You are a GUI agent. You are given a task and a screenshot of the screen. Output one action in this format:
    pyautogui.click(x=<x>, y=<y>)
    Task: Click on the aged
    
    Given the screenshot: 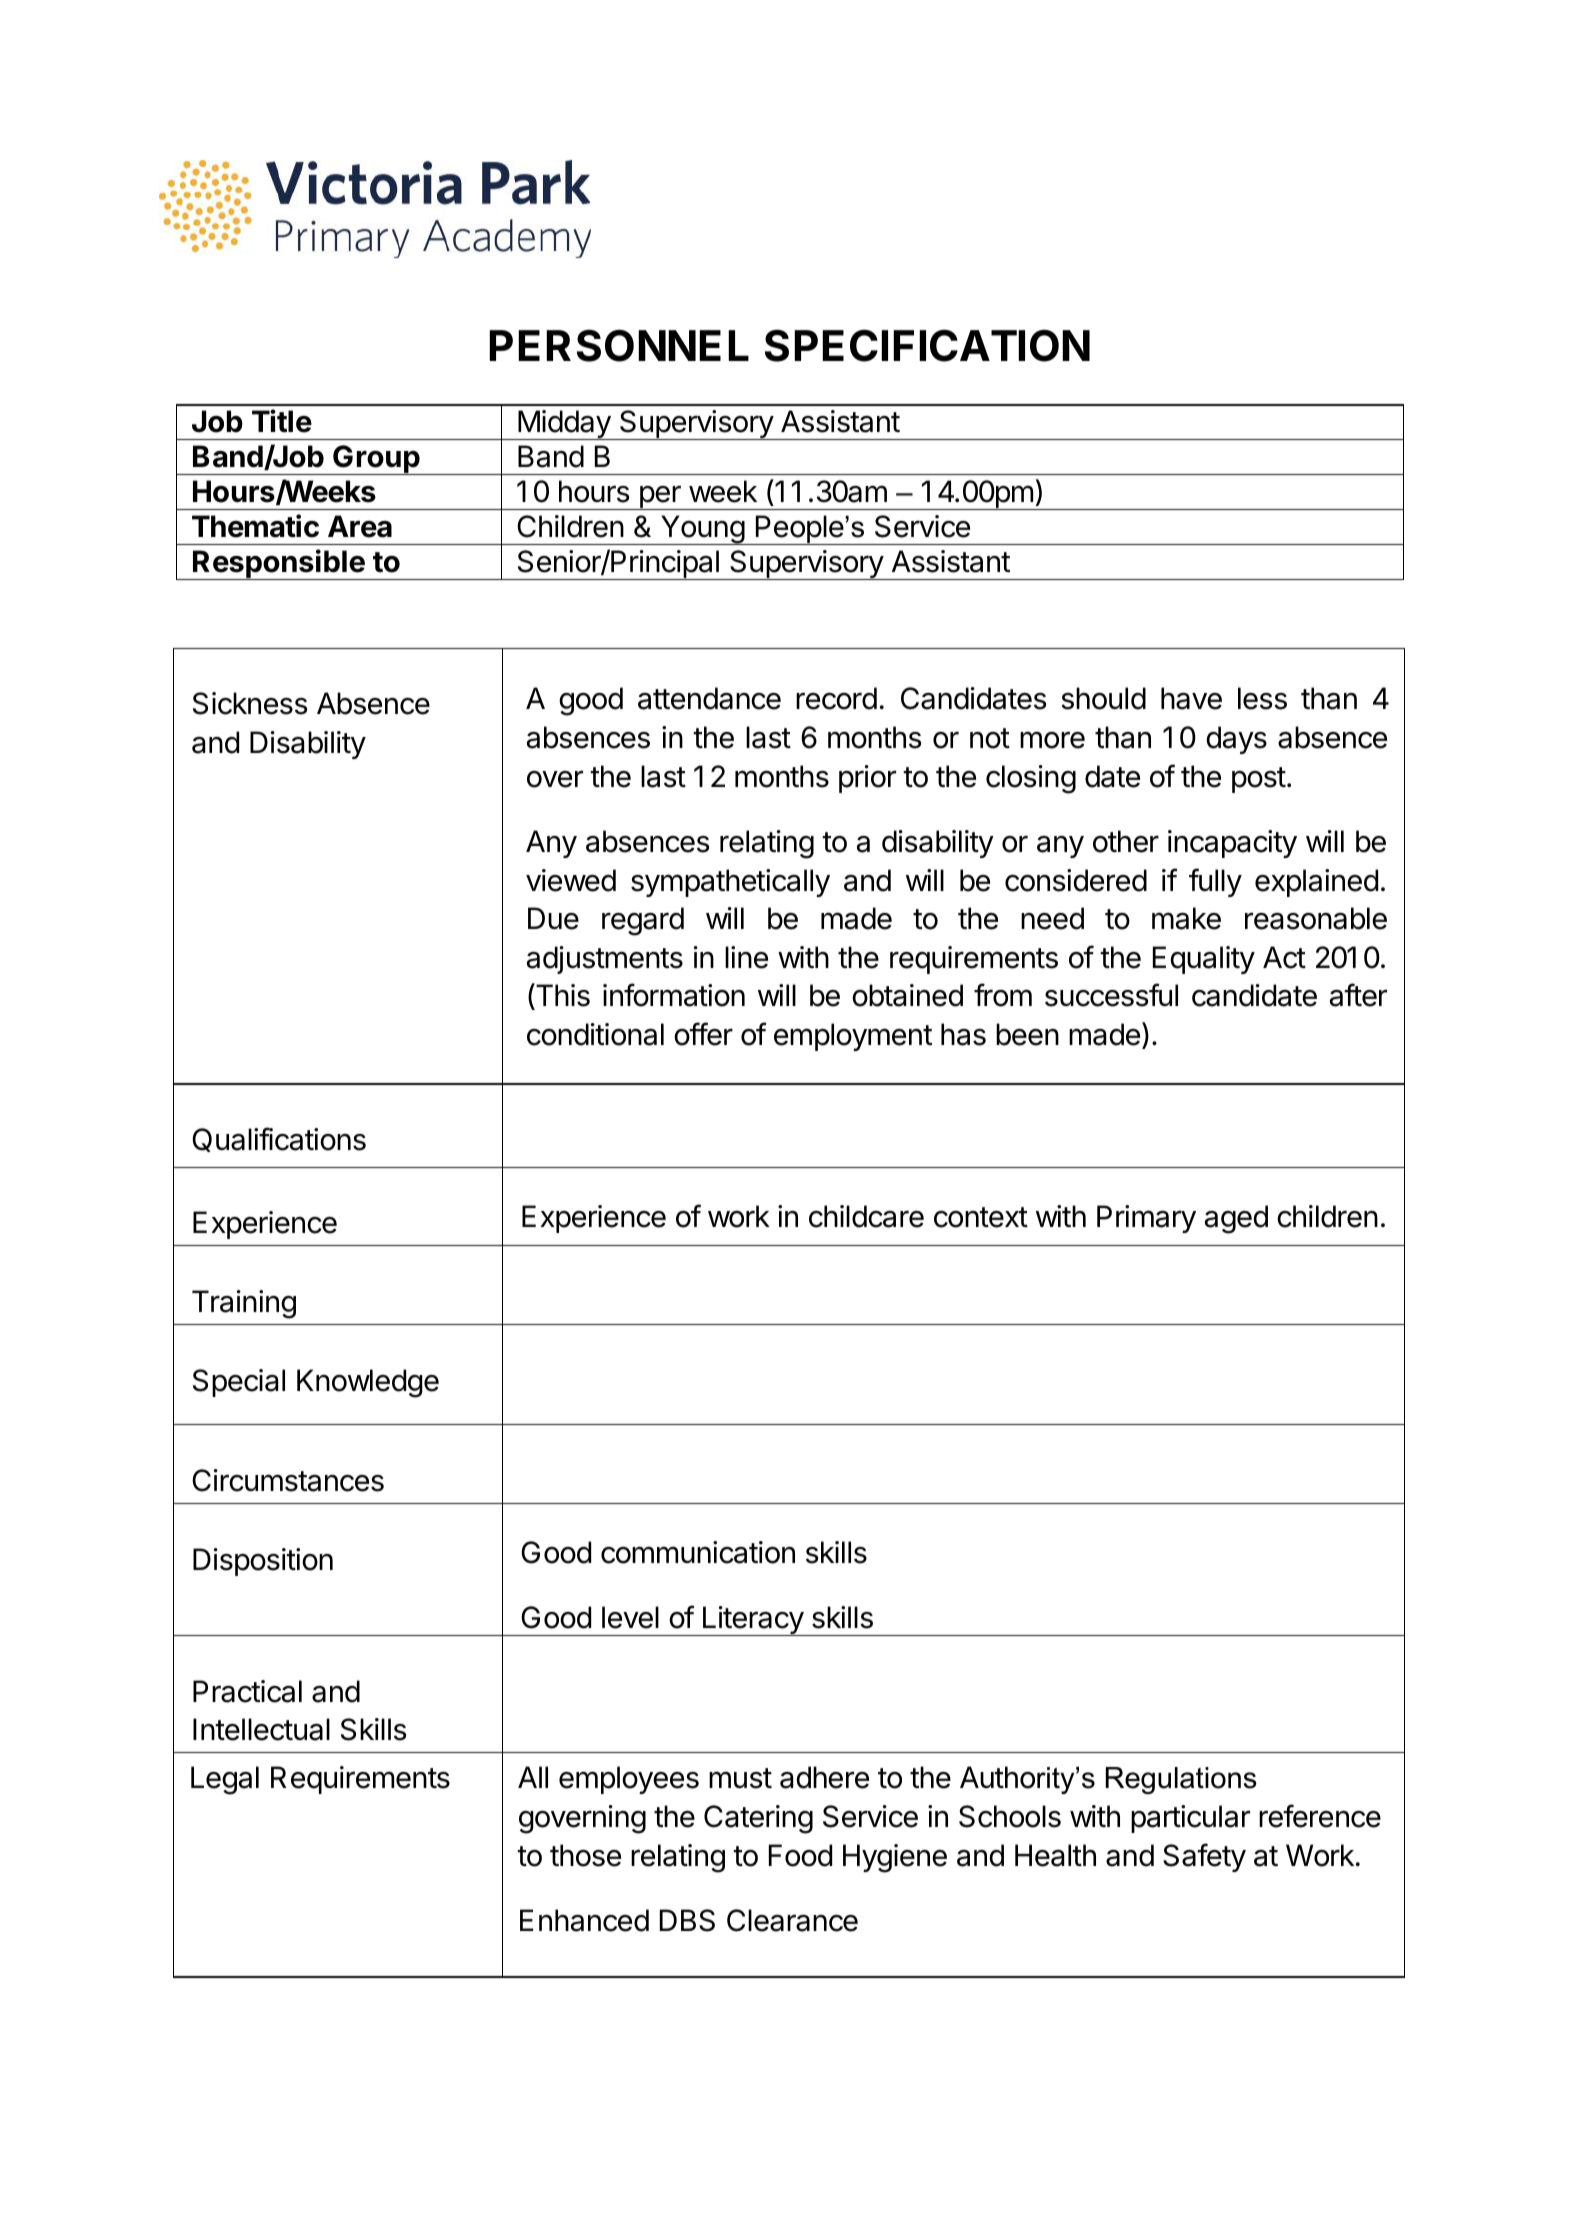 What is the action you would take?
    pyautogui.click(x=1236, y=1219)
